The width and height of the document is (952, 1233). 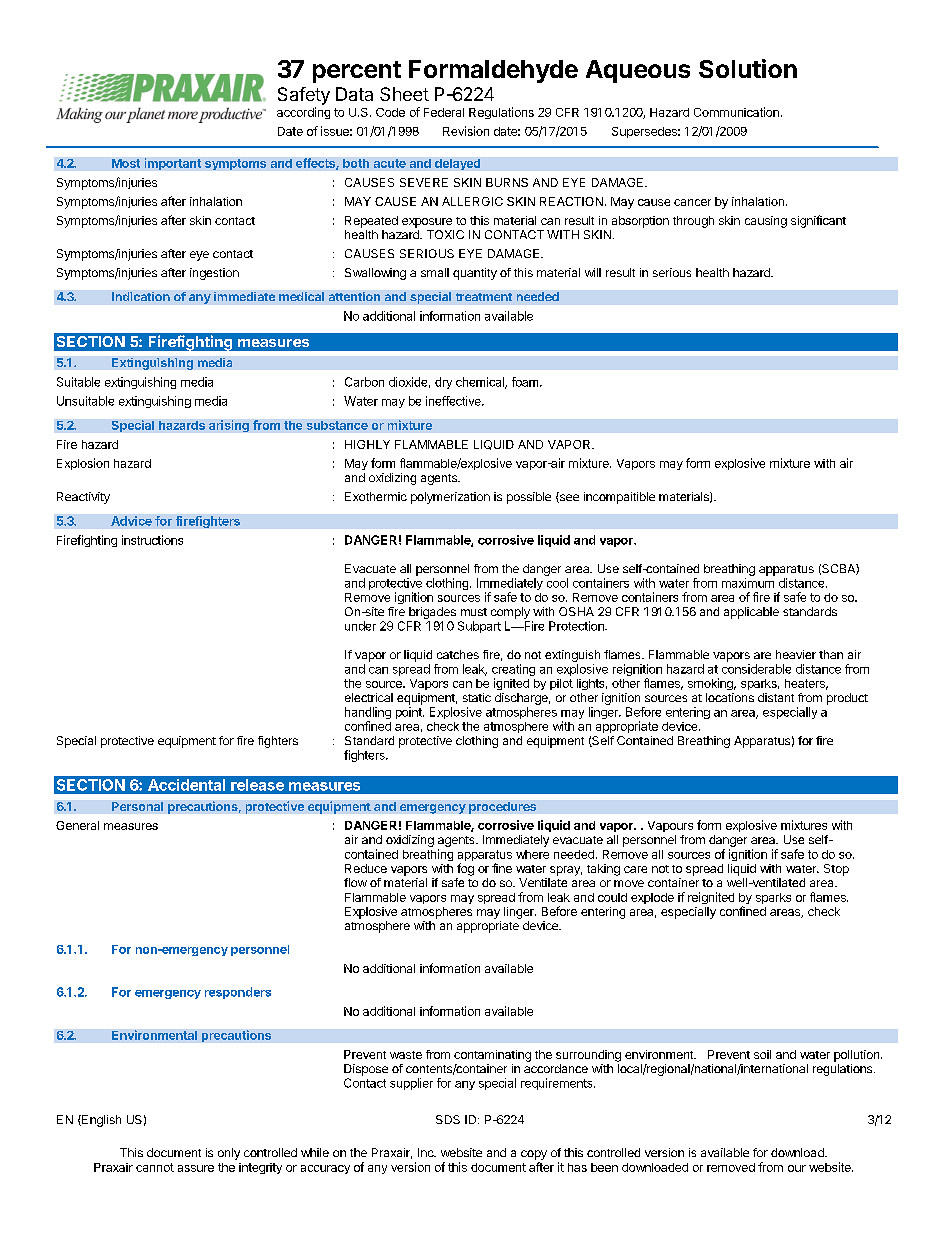 What do you see at coordinates (736, 112) in the document?
I see `Communication` at bounding box center [736, 112].
